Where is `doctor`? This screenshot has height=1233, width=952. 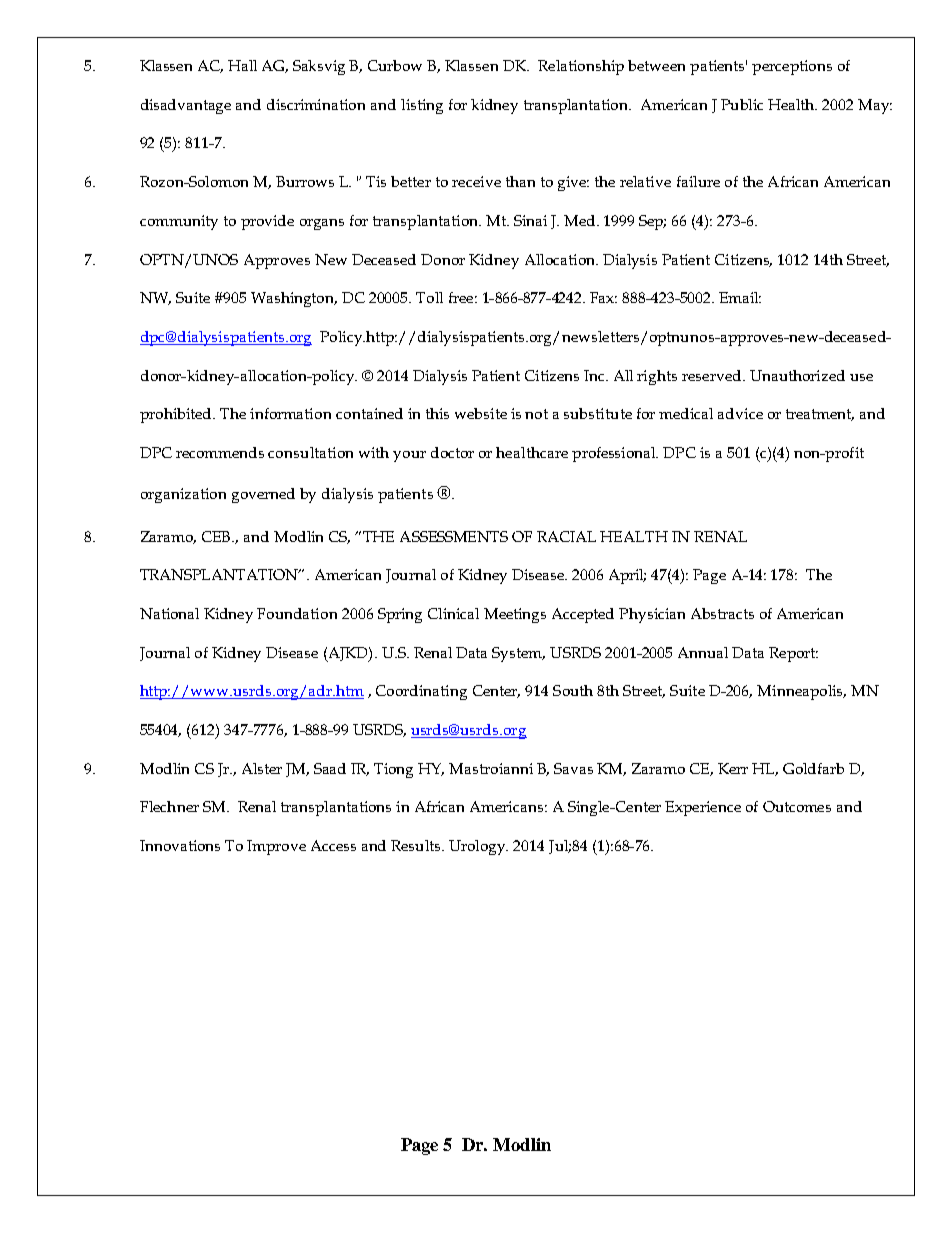
doctor is located at coordinates (452, 452).
